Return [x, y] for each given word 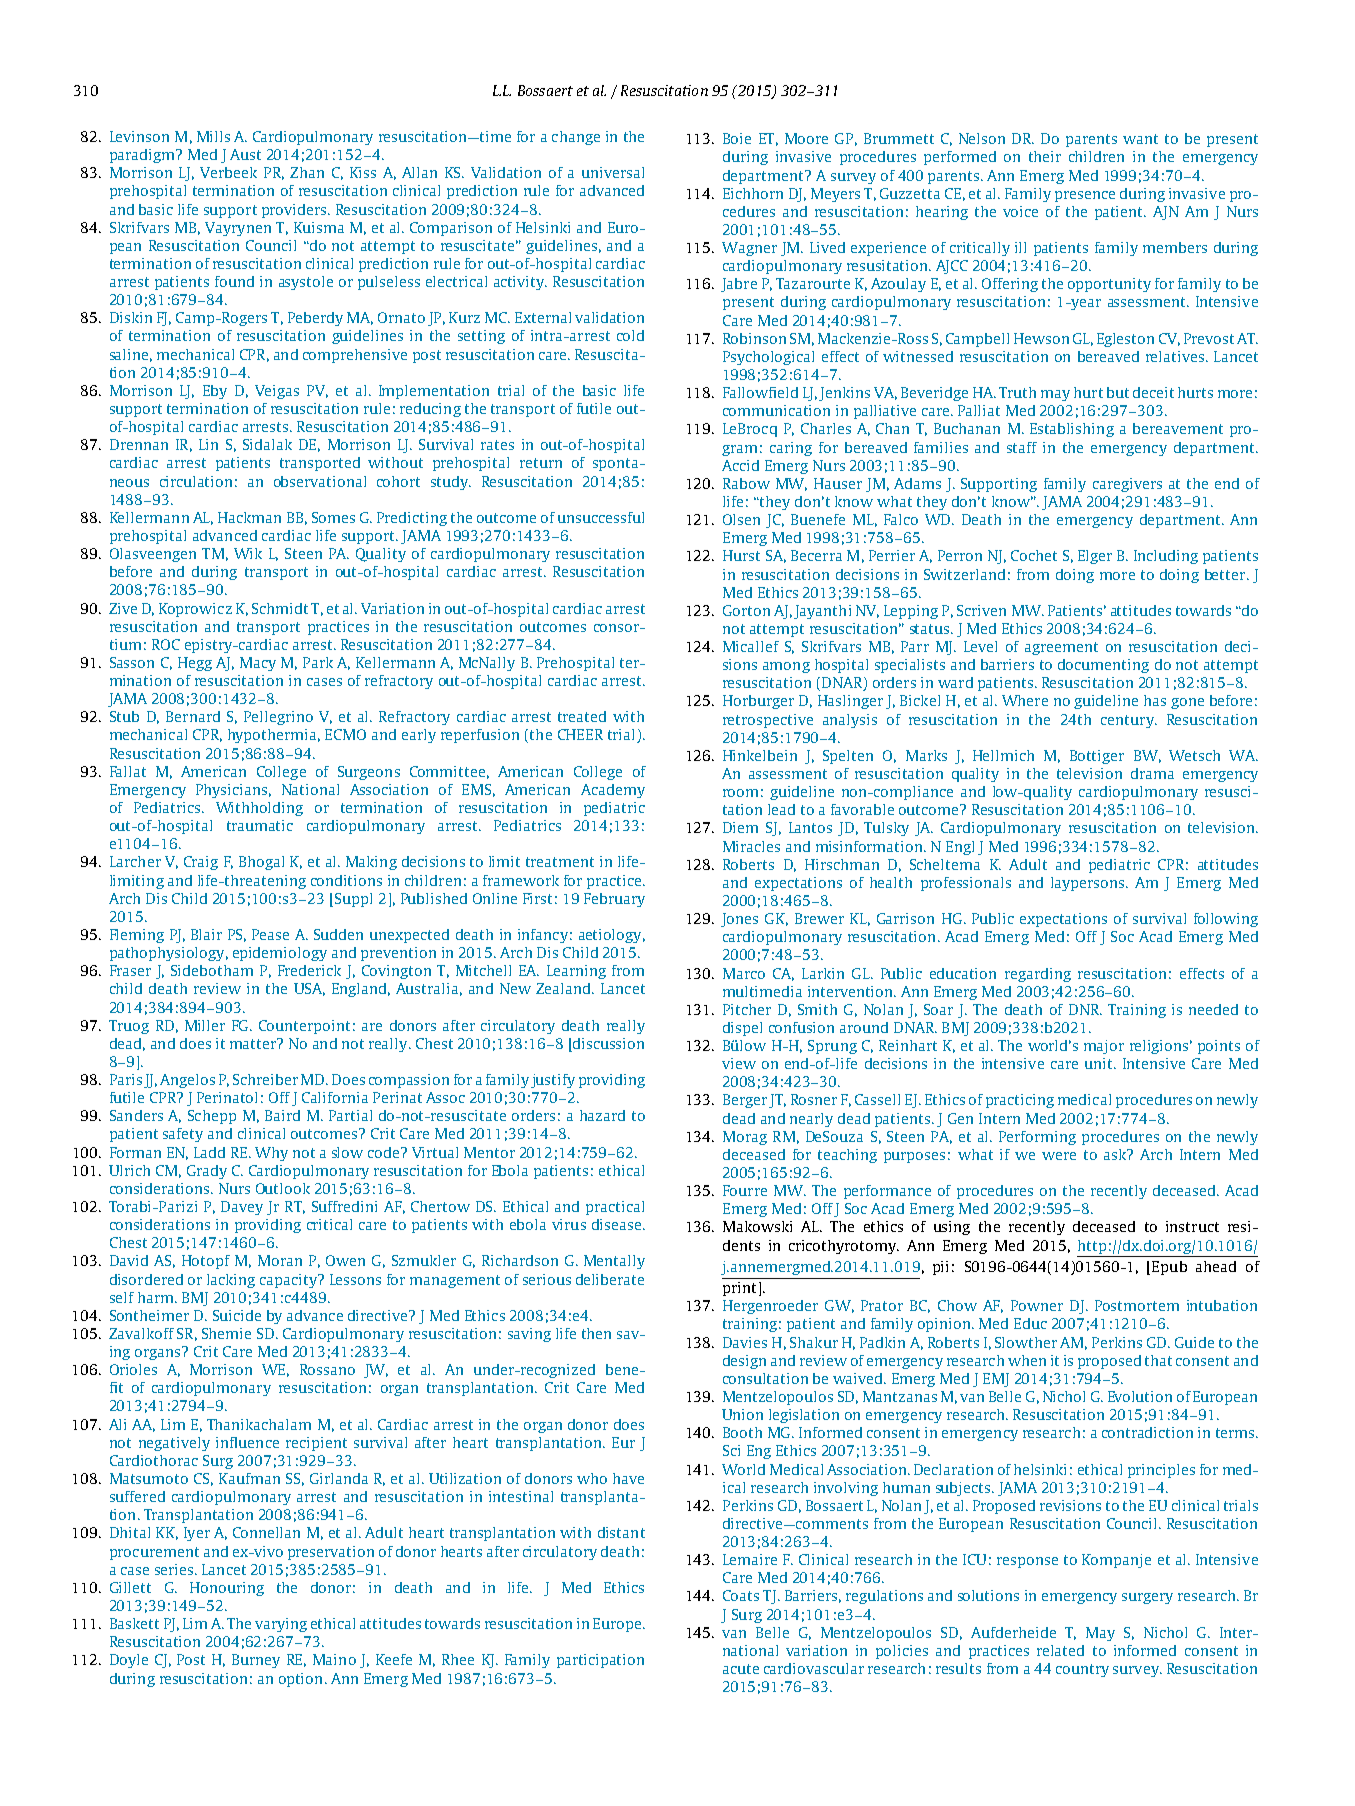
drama [1152, 773]
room [740, 793]
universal [613, 172]
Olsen [741, 519]
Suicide [237, 1315]
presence [1085, 196]
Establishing [1072, 430]
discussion [608, 1043]
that [1158, 1360]
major [1104, 1047]
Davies [745, 1342]
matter [254, 1043]
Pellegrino [278, 718]
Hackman [249, 517]
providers [295, 211]
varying [281, 1625]
